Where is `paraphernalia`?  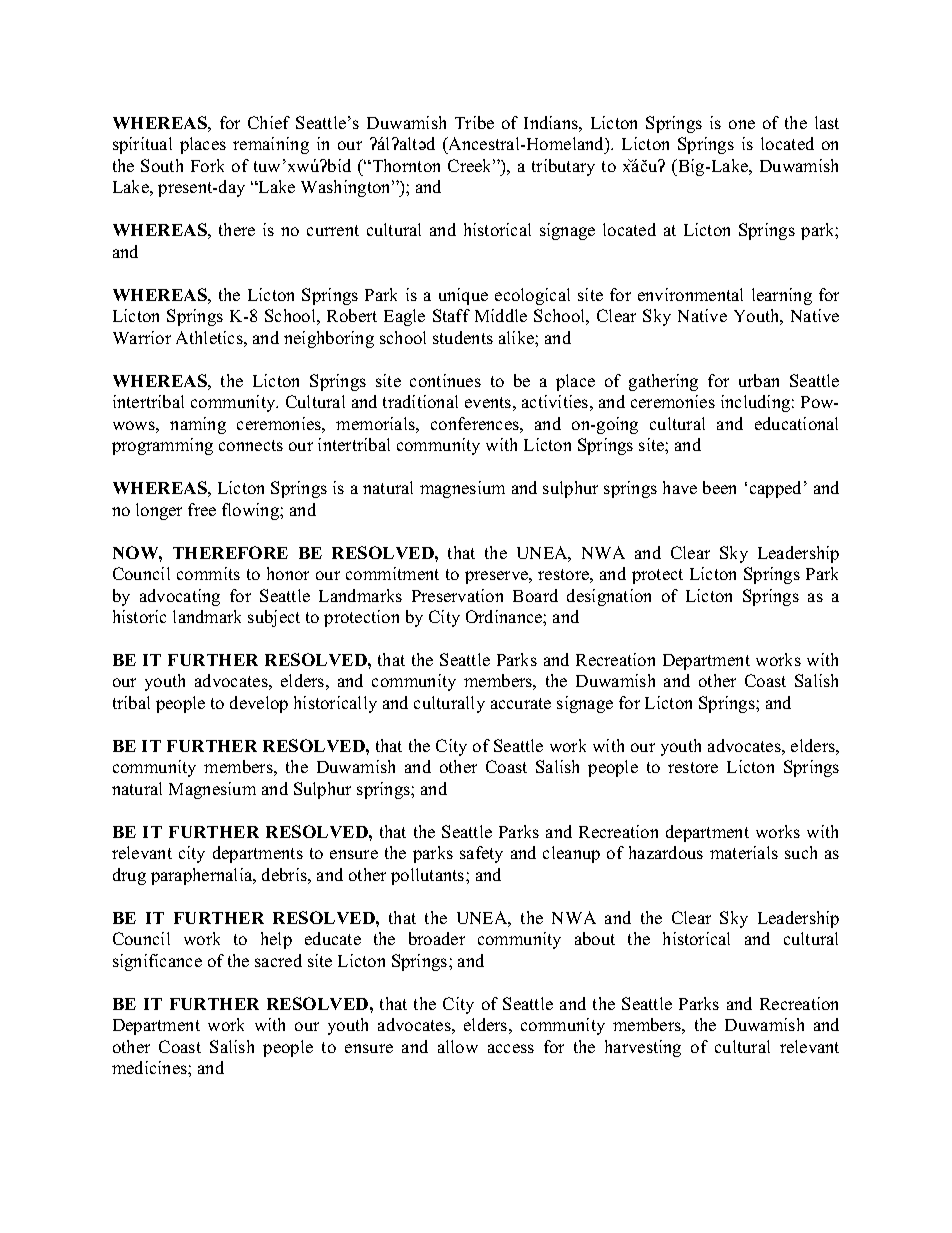
paraphernalia is located at coordinates (203, 876).
